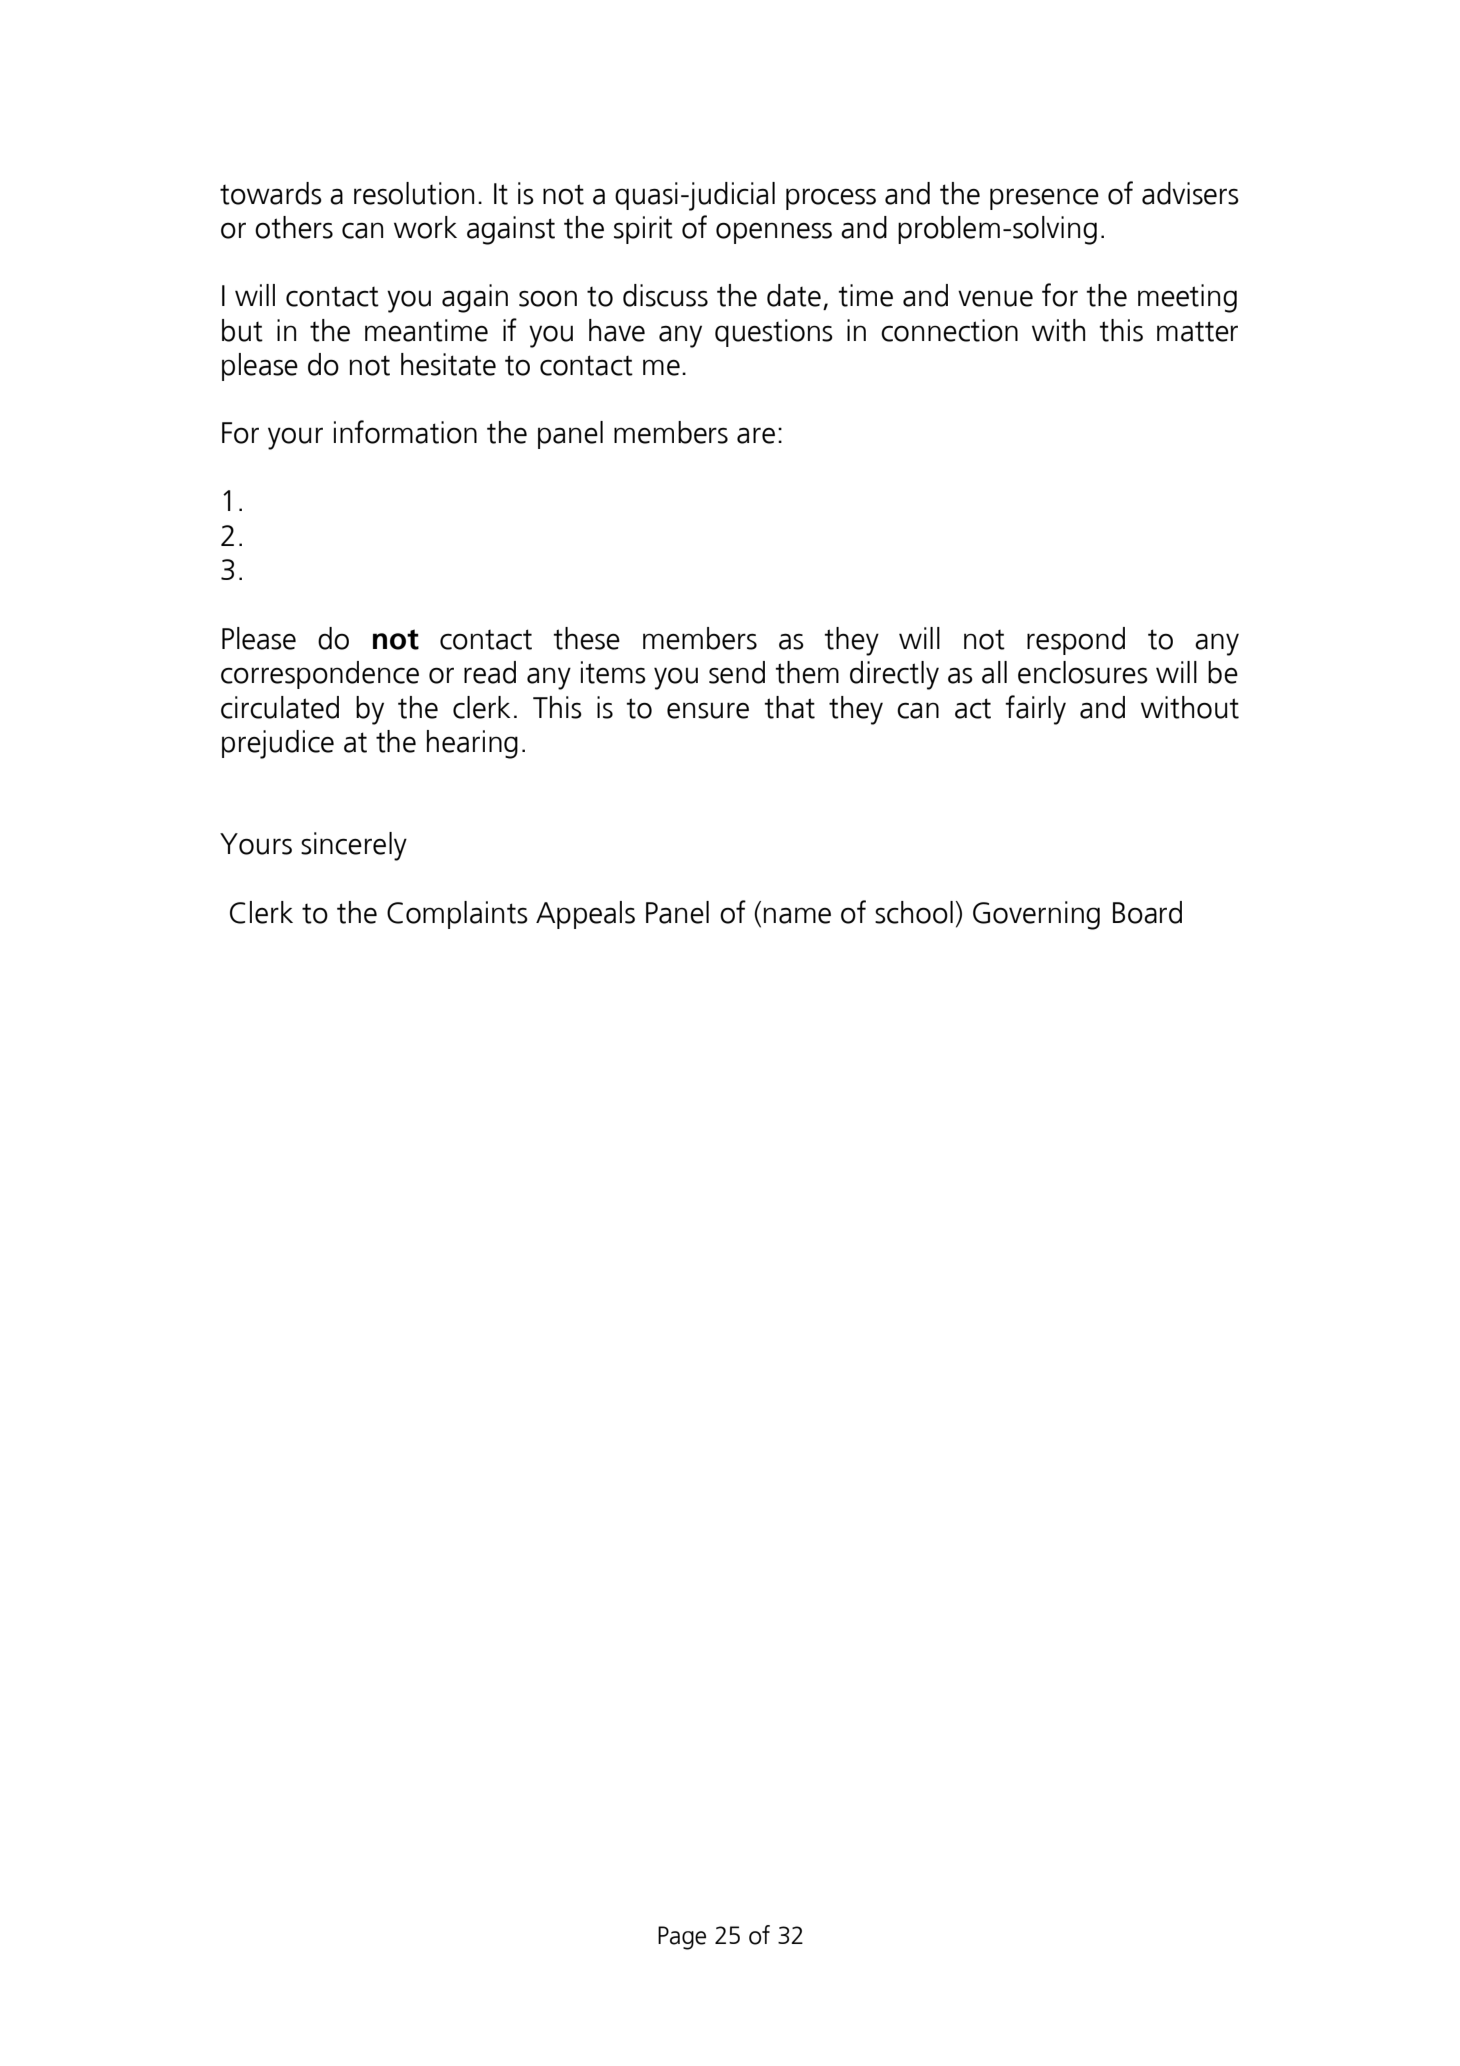 The height and width of the page is (2066, 1460). What do you see at coordinates (1035, 710) in the page?
I see `fairly` at bounding box center [1035, 710].
